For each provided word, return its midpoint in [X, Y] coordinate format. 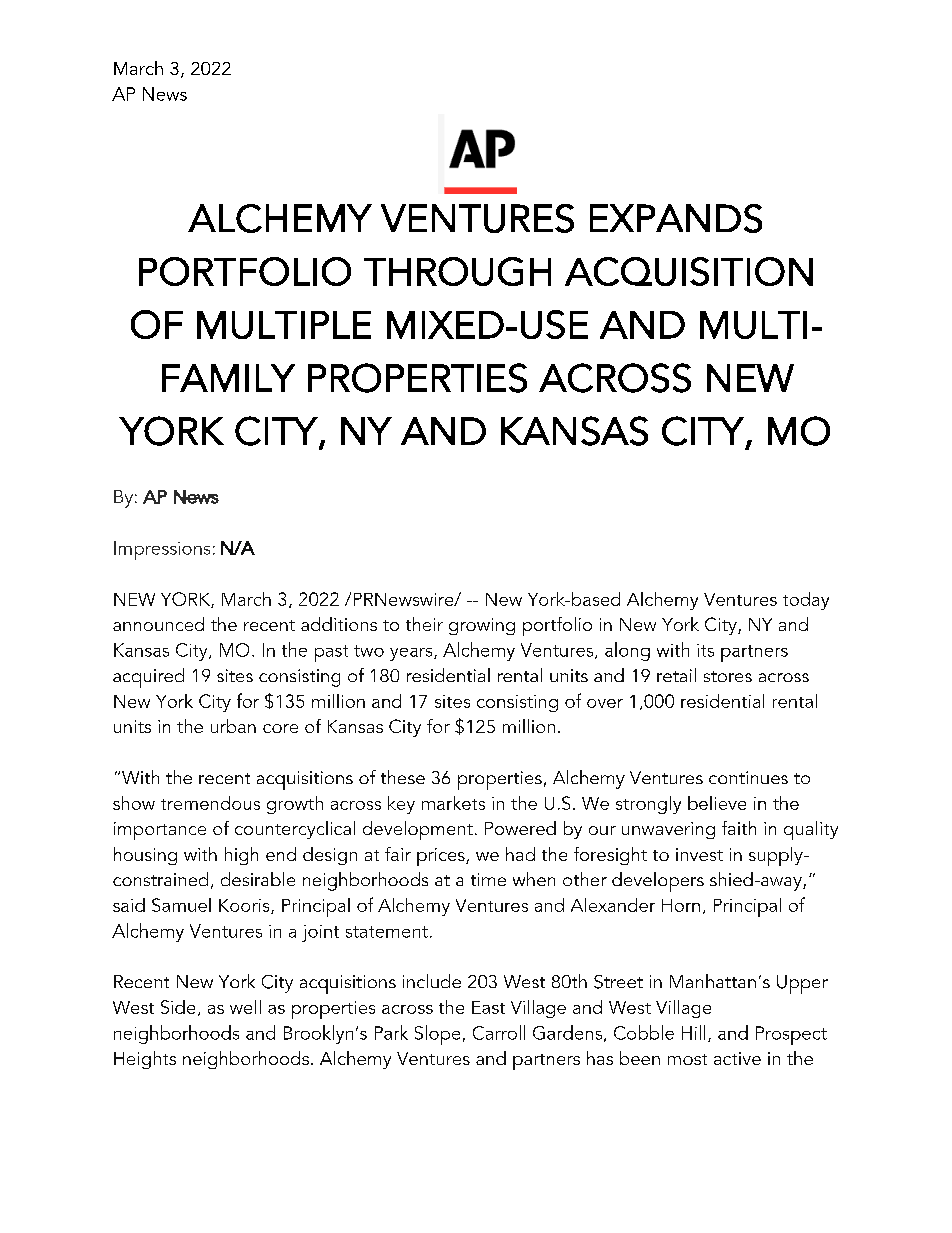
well [245, 1007]
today [806, 601]
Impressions [162, 550]
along [627, 651]
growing [482, 626]
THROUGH [457, 271]
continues [748, 777]
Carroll [499, 1032]
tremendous [210, 803]
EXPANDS [676, 218]
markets [453, 803]
